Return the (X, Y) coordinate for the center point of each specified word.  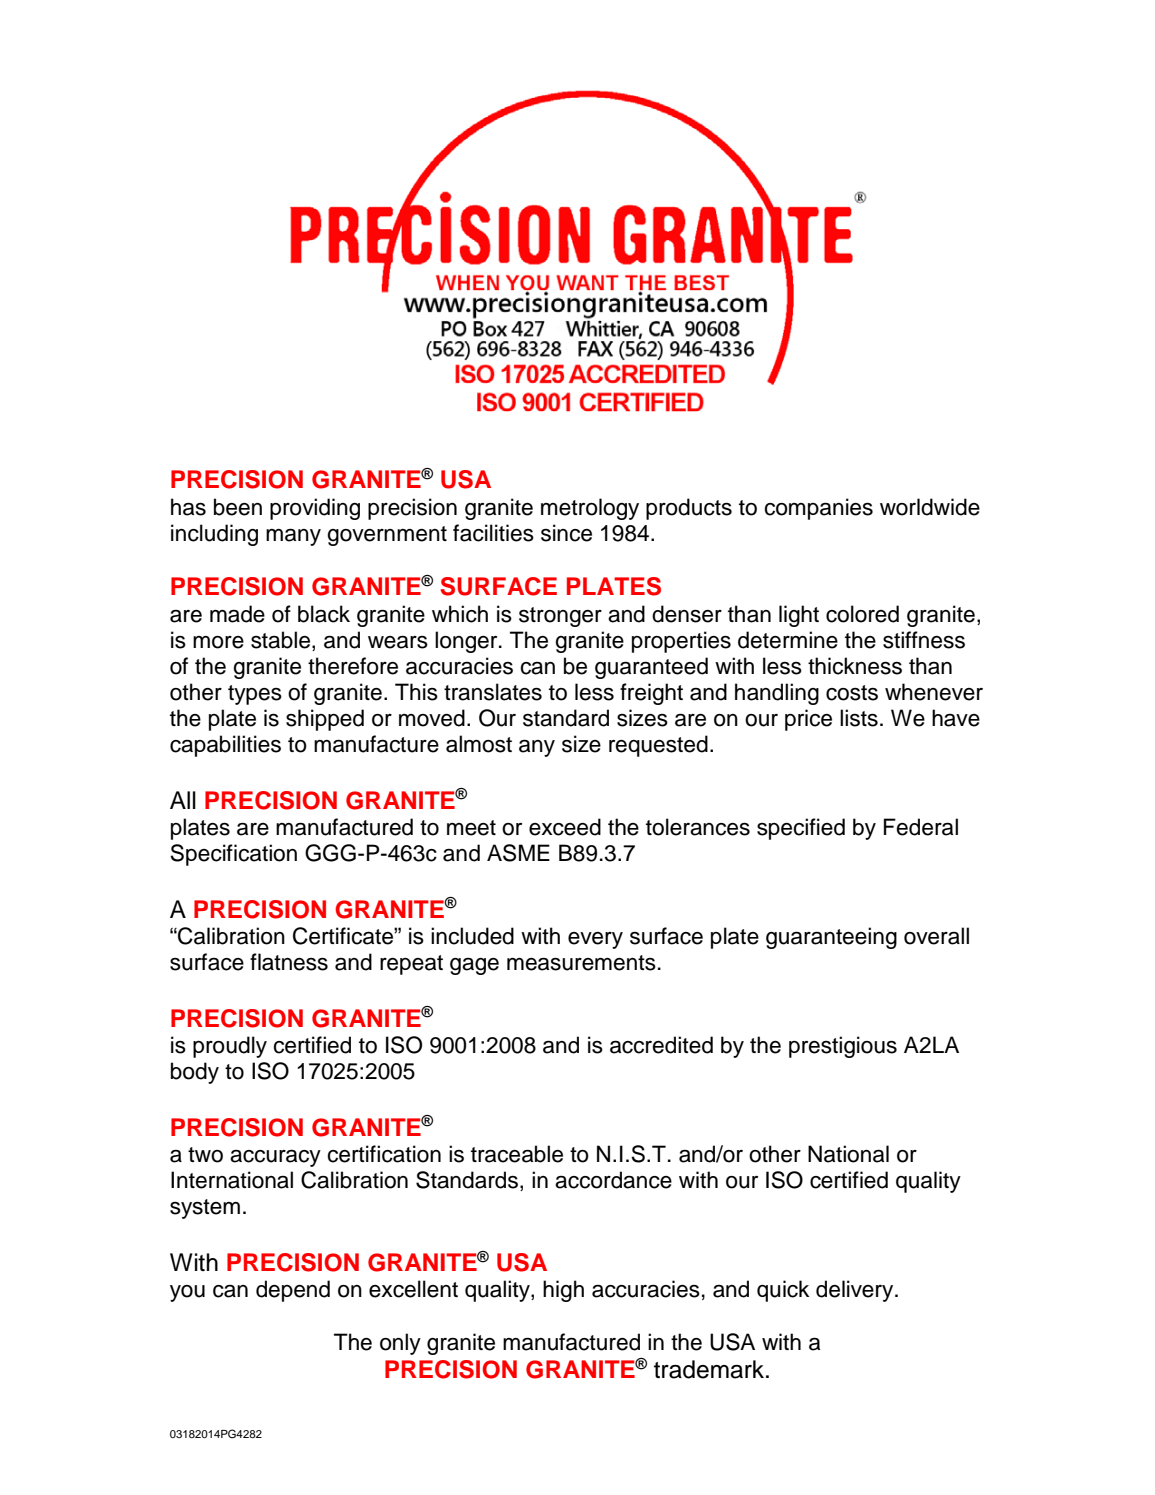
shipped (325, 720)
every (595, 940)
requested (658, 746)
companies (818, 509)
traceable (517, 1154)
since (566, 533)
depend (293, 1291)
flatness (289, 962)
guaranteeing (831, 938)
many (293, 537)
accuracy (275, 1158)
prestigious (843, 1047)
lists (859, 718)
